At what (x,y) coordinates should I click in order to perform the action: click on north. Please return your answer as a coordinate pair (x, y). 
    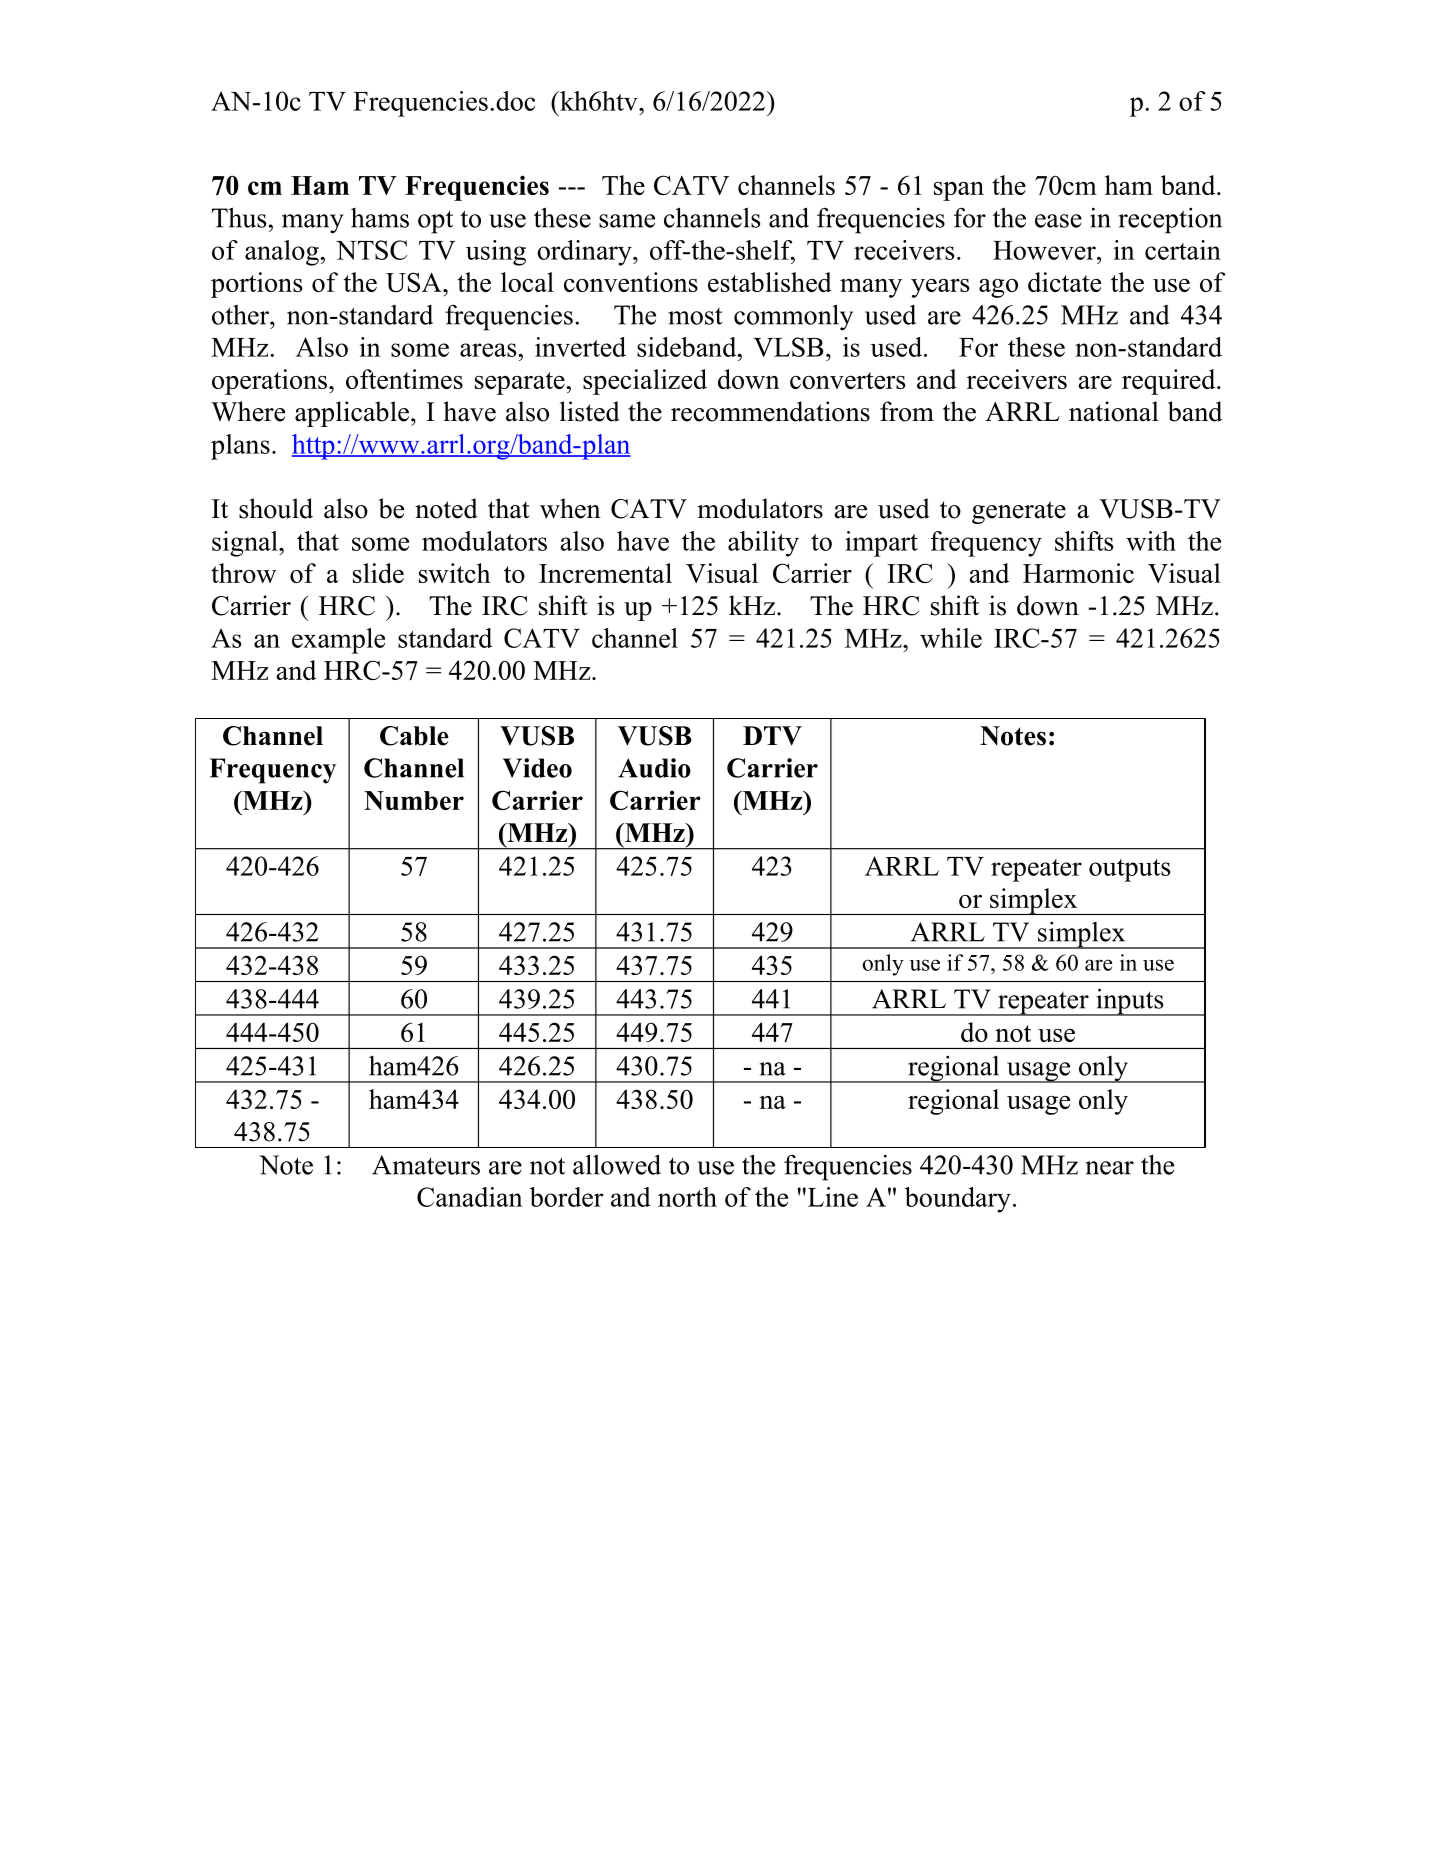
    Looking at the image, I should click on (687, 1197).
